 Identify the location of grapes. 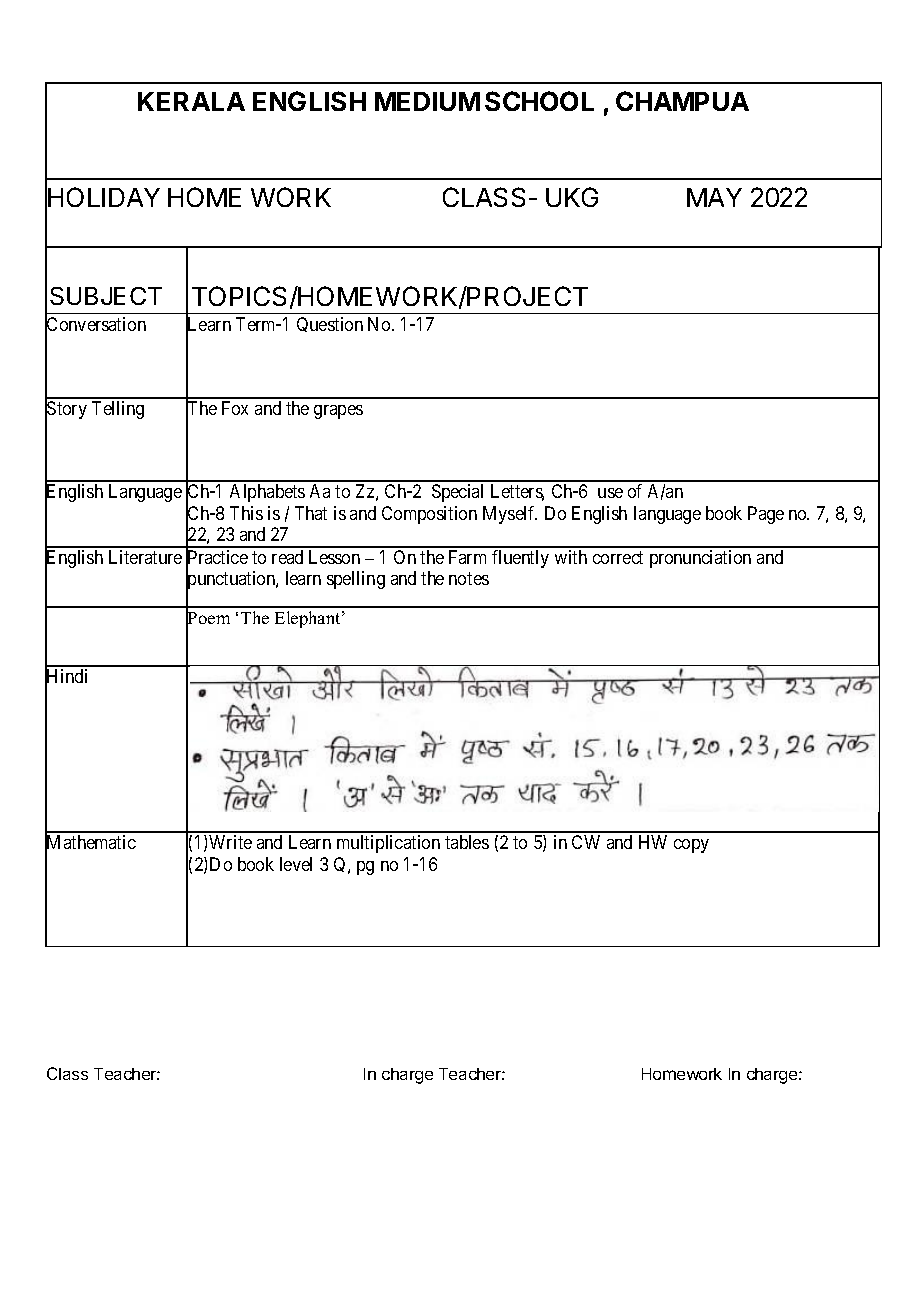
(338, 412).
